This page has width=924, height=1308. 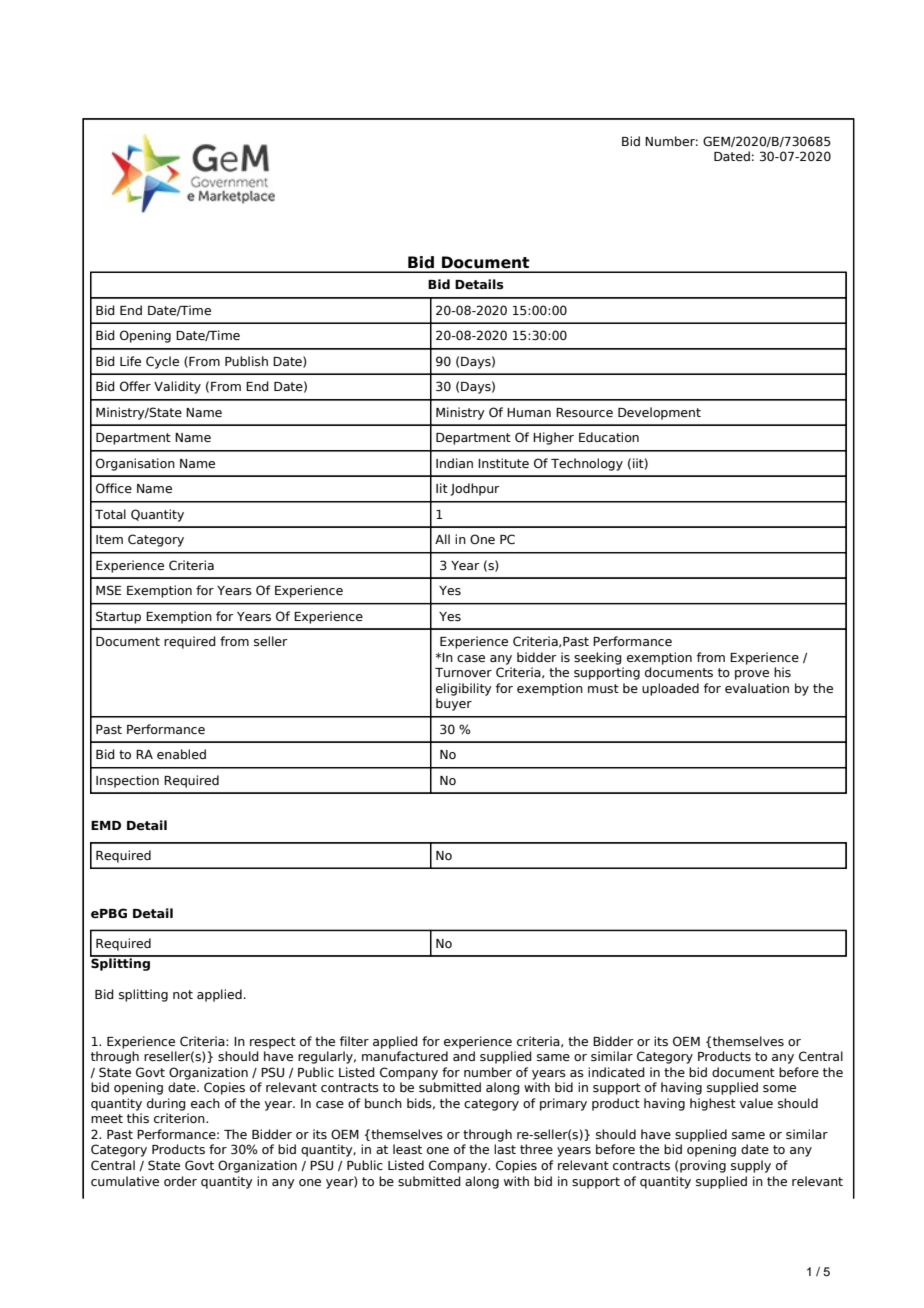 I want to click on Human, so click(x=529, y=412).
